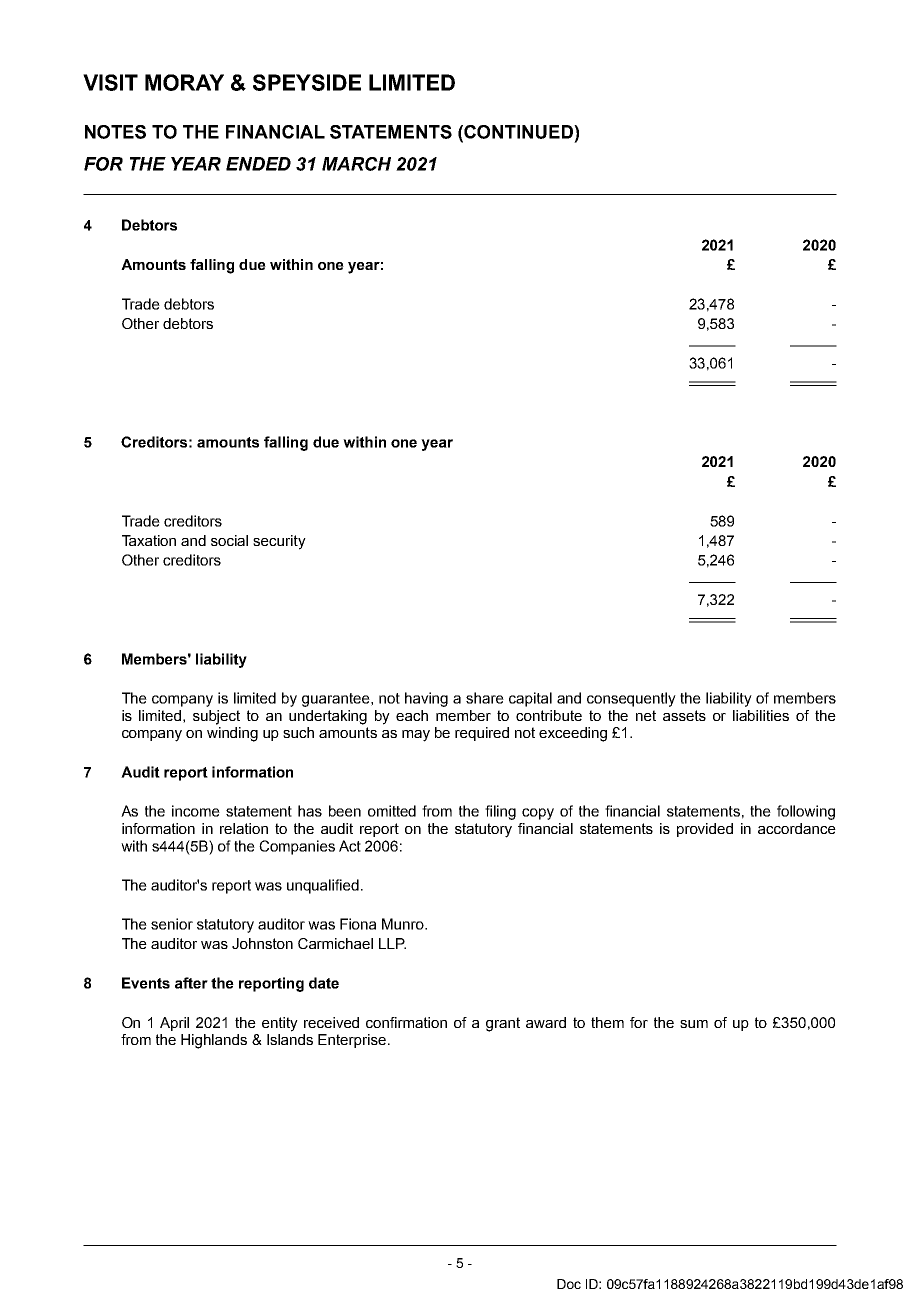 The height and width of the image is (1303, 924). I want to click on MARCH, so click(356, 164).
